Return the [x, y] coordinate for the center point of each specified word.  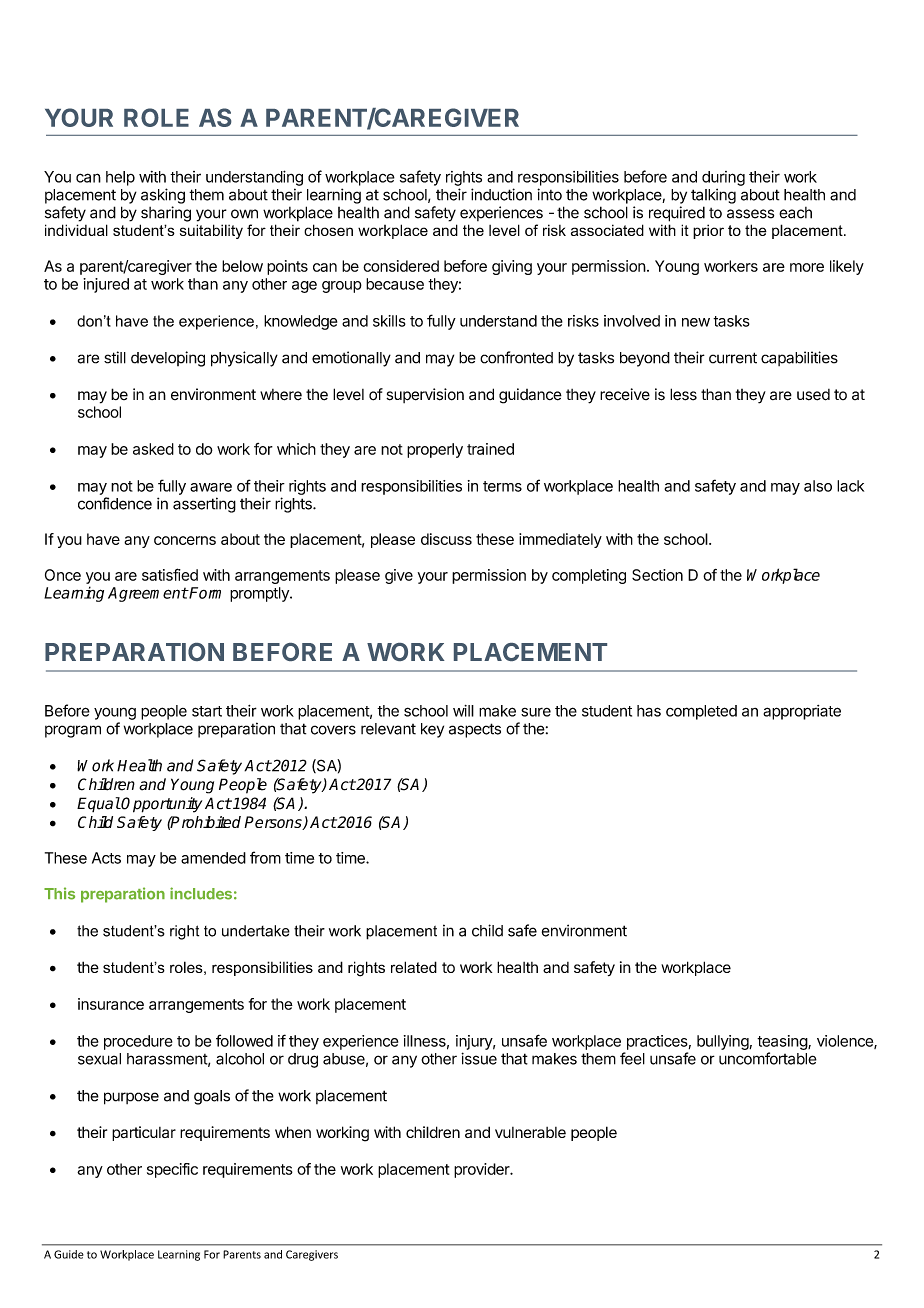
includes [201, 893]
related [414, 967]
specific [172, 1170]
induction [501, 194]
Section [657, 575]
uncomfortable [768, 1058]
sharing [166, 214]
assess [750, 214]
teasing [783, 1042]
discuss [446, 539]
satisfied [170, 574]
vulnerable [530, 1132]
